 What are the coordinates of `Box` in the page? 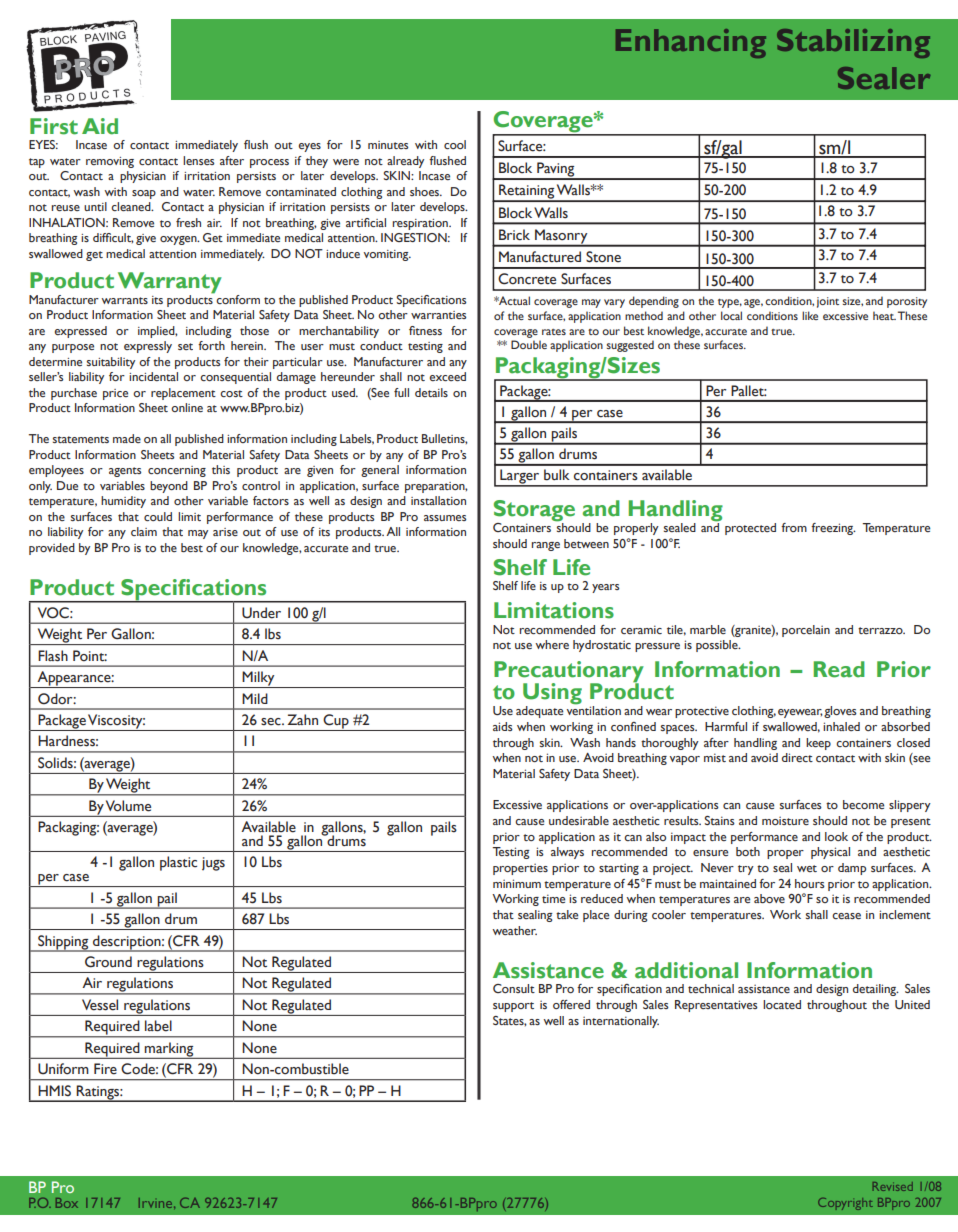 It's located at (67, 1203).
